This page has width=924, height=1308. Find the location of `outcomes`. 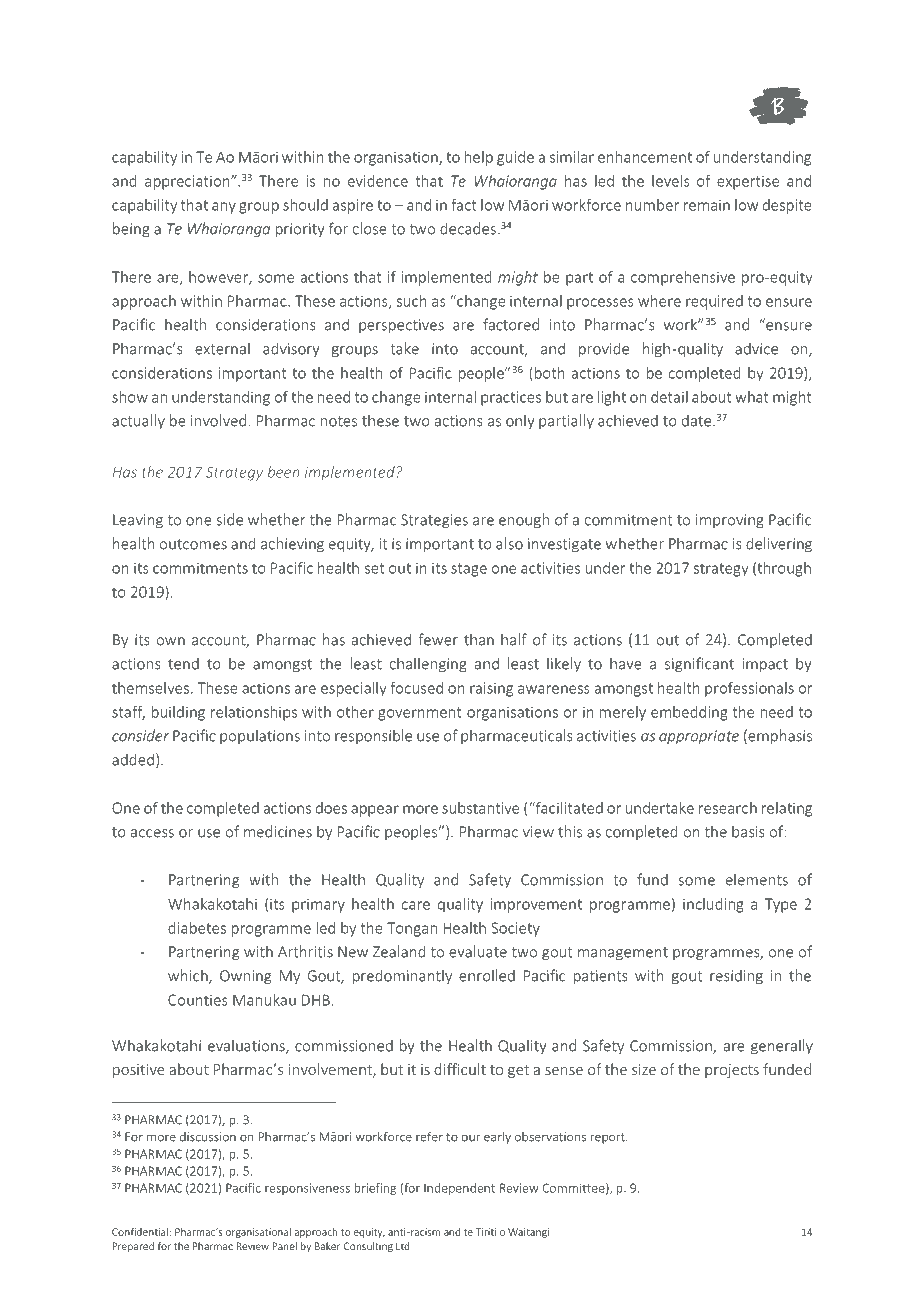

outcomes is located at coordinates (193, 544).
